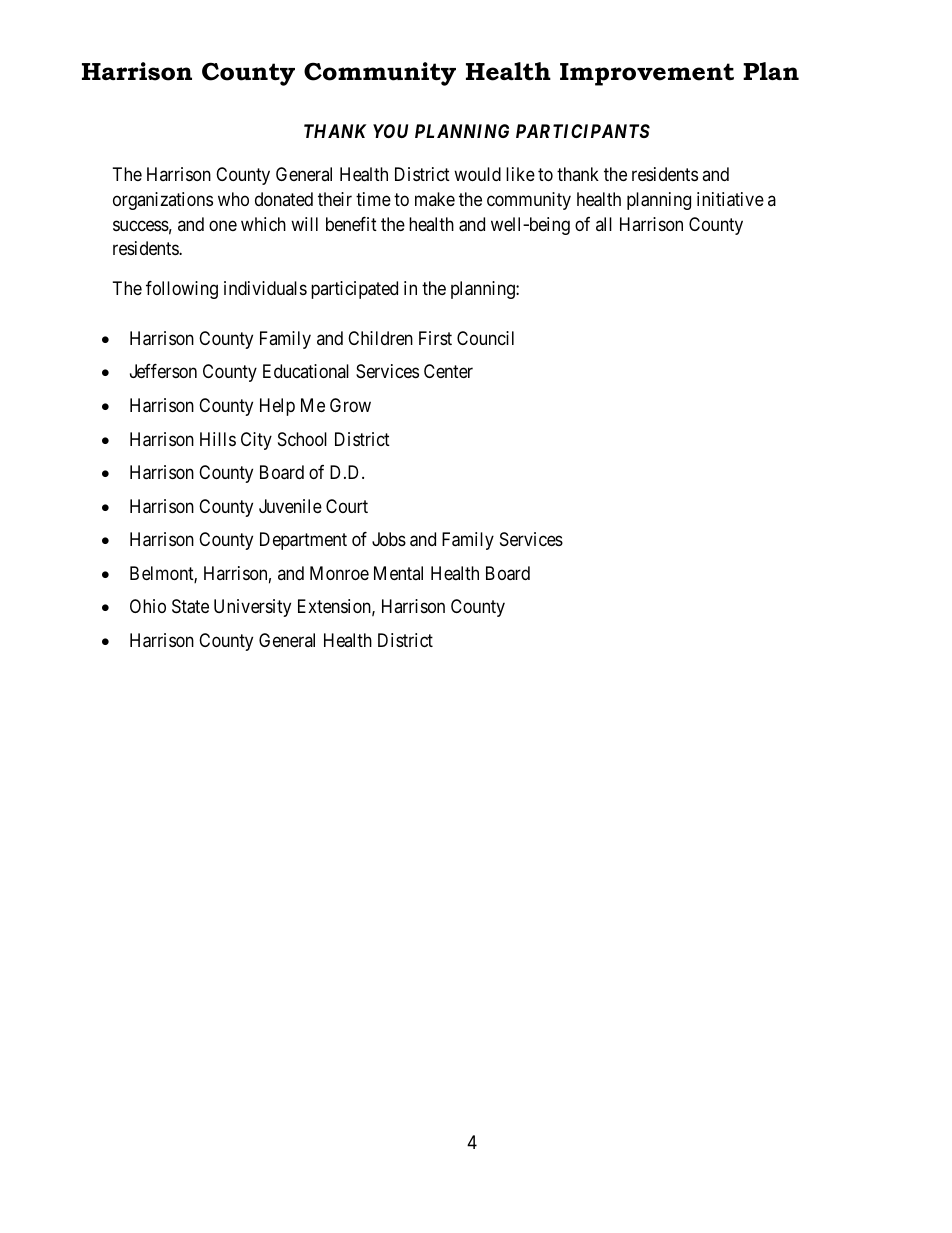  I want to click on Jefferson, so click(163, 371).
